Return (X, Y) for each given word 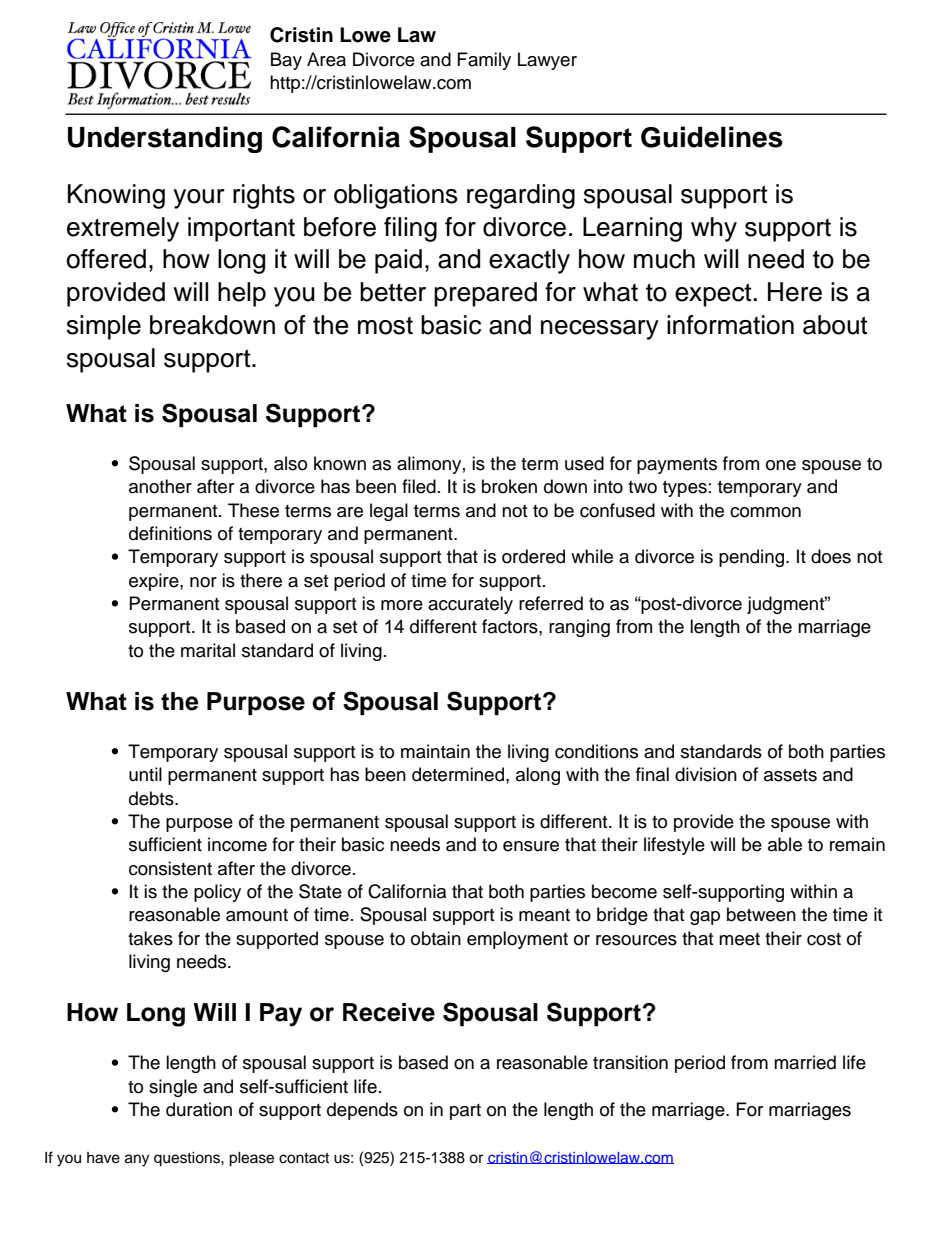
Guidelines (712, 137)
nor (203, 582)
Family (484, 61)
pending (753, 558)
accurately (470, 605)
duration (199, 1109)
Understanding (165, 139)
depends (362, 1111)
